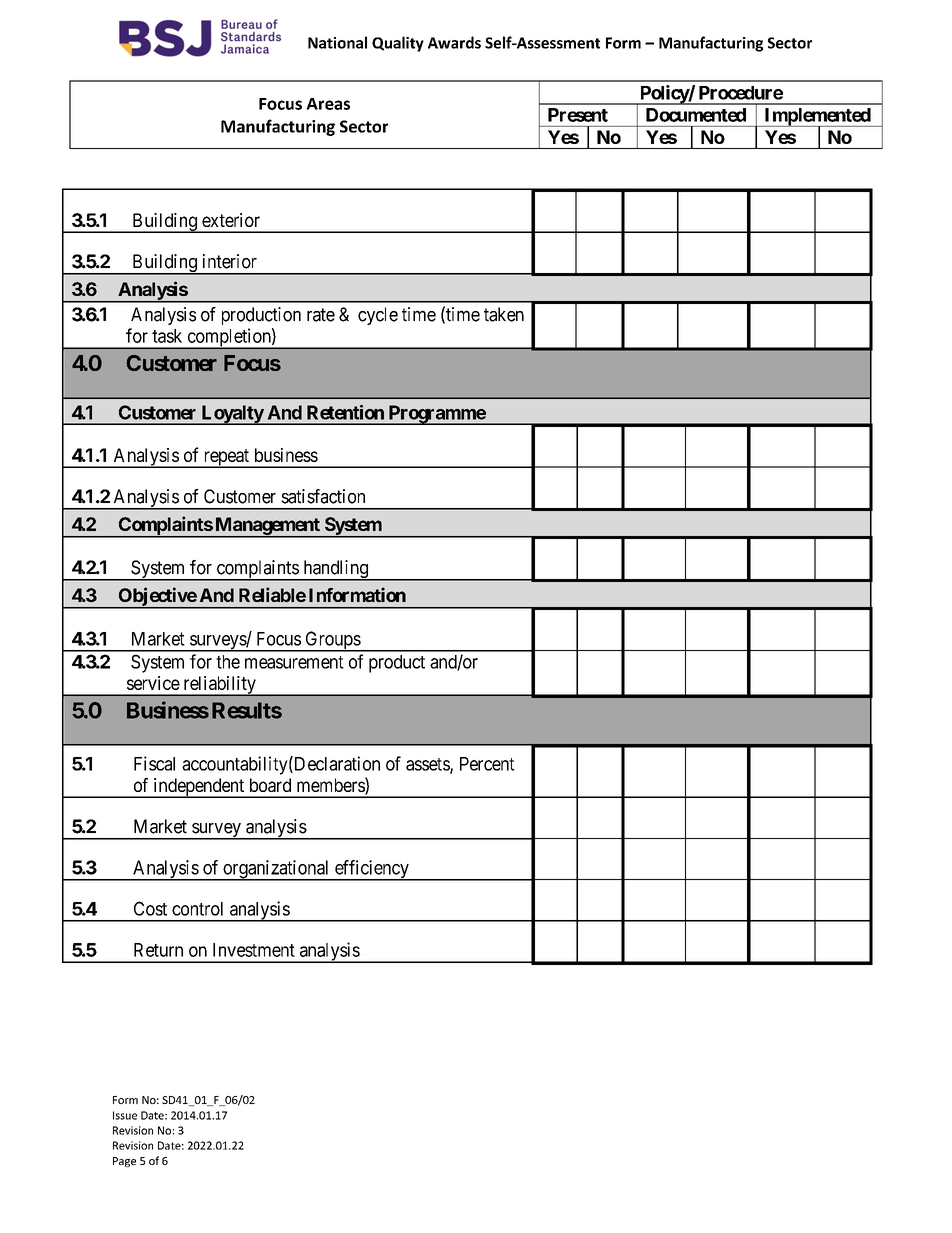 The image size is (952, 1233). I want to click on Investment, so click(254, 950).
